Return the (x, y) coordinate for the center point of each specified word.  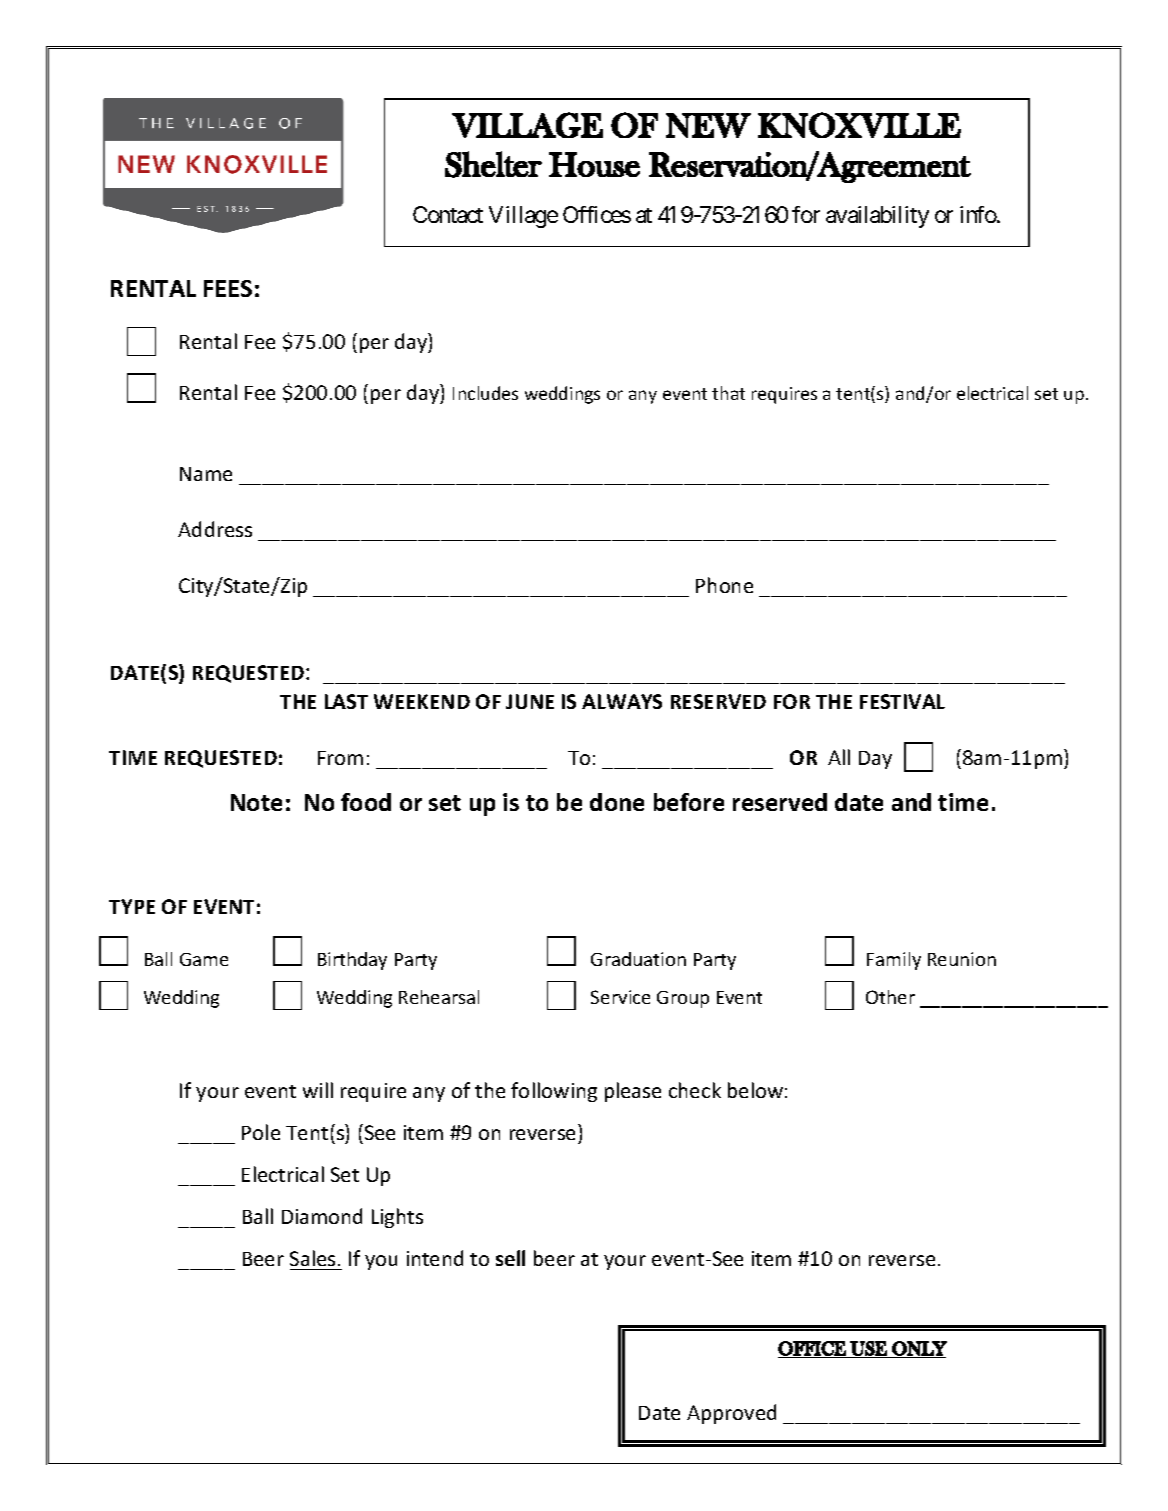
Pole (261, 1132)
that (728, 393)
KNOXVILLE (859, 125)
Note (256, 802)
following (554, 1092)
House (594, 164)
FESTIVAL (902, 701)
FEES (228, 288)
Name (206, 474)
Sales (312, 1258)
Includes (485, 393)
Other (890, 997)
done (617, 802)
